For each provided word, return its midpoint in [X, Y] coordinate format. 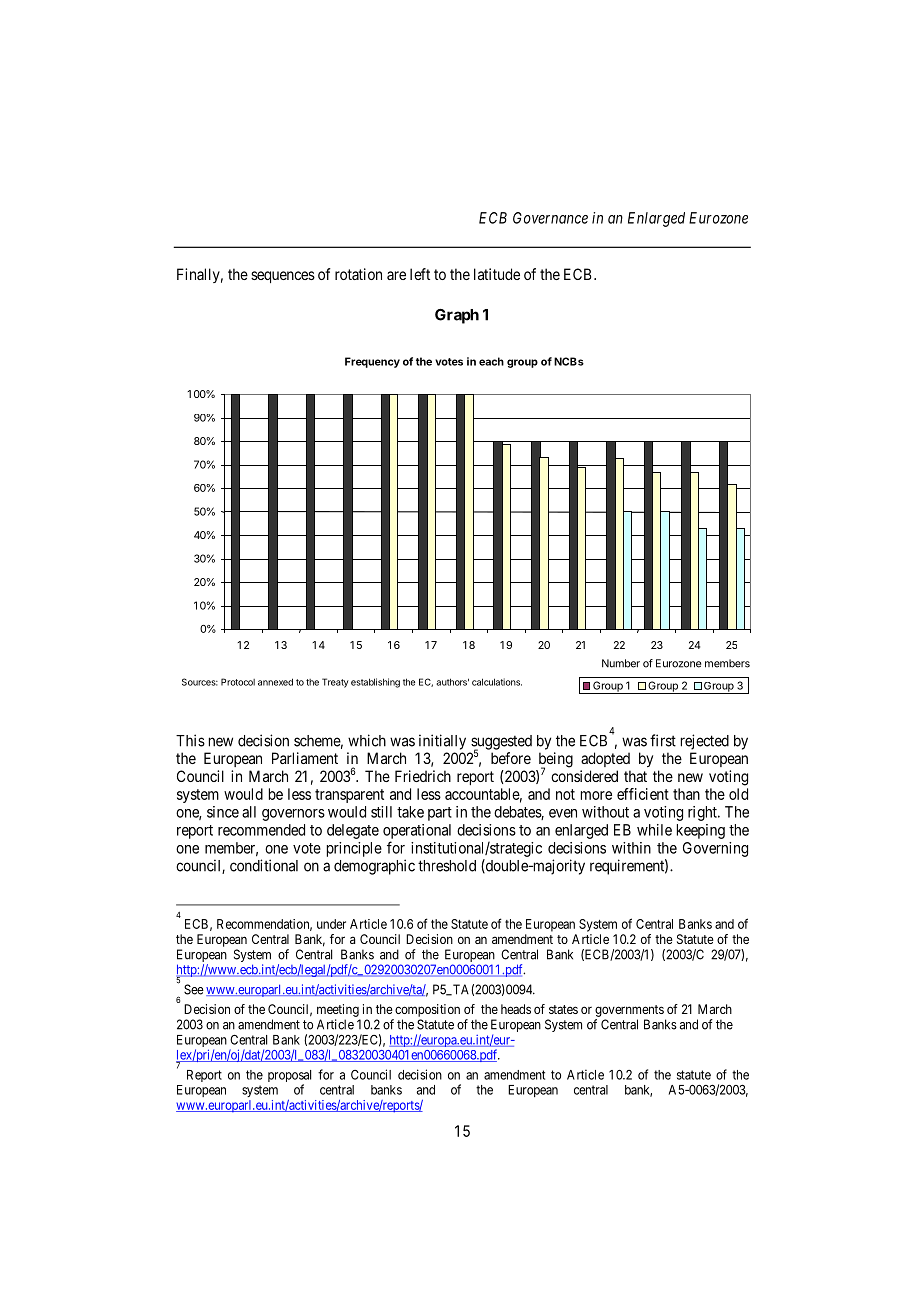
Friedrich [423, 776]
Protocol [238, 682]
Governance [550, 218]
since [223, 812]
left [420, 274]
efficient [643, 794]
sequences [283, 277]
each [491, 361]
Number [621, 663]
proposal [289, 1077]
